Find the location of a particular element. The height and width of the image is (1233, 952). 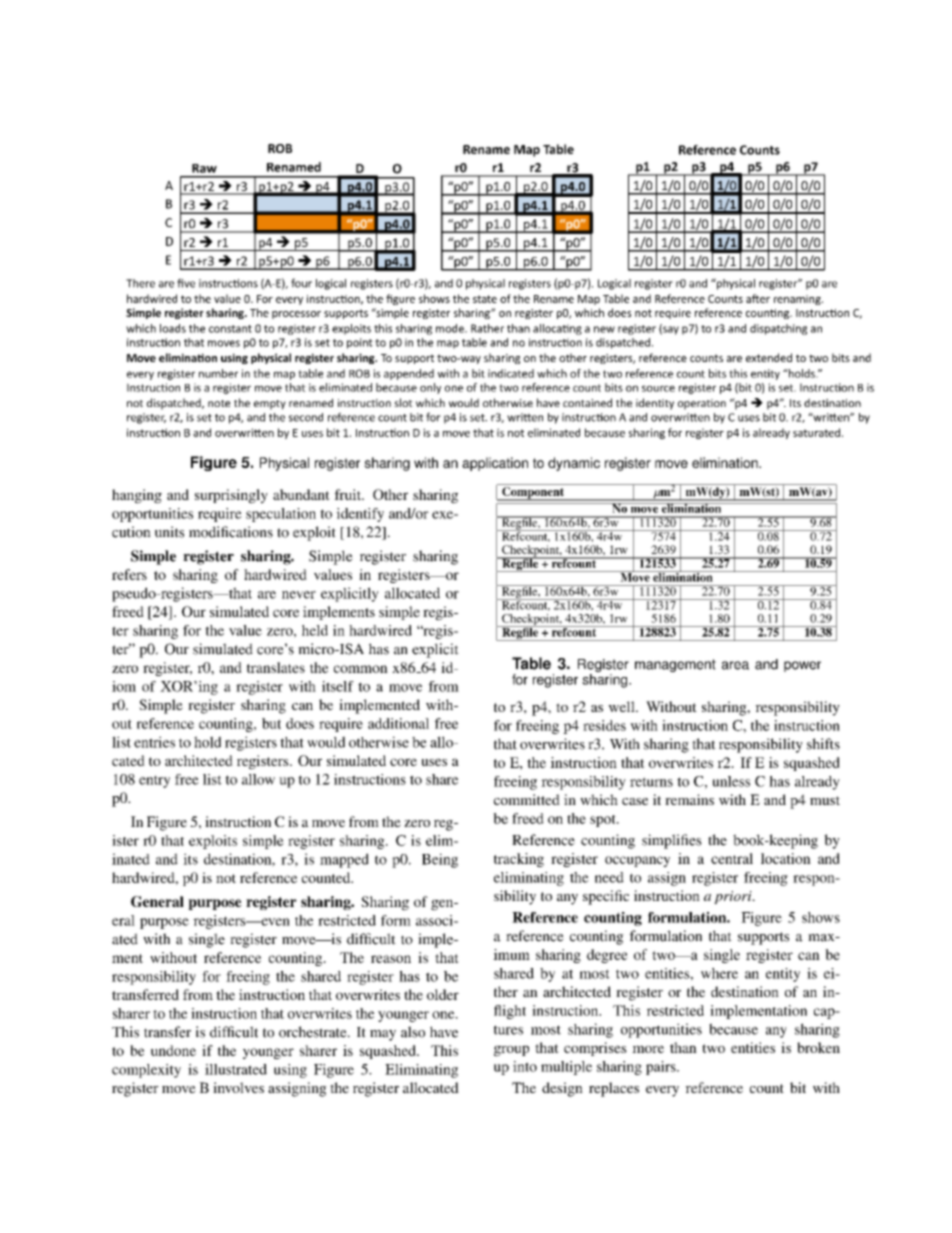

common is located at coordinates (361, 669).
